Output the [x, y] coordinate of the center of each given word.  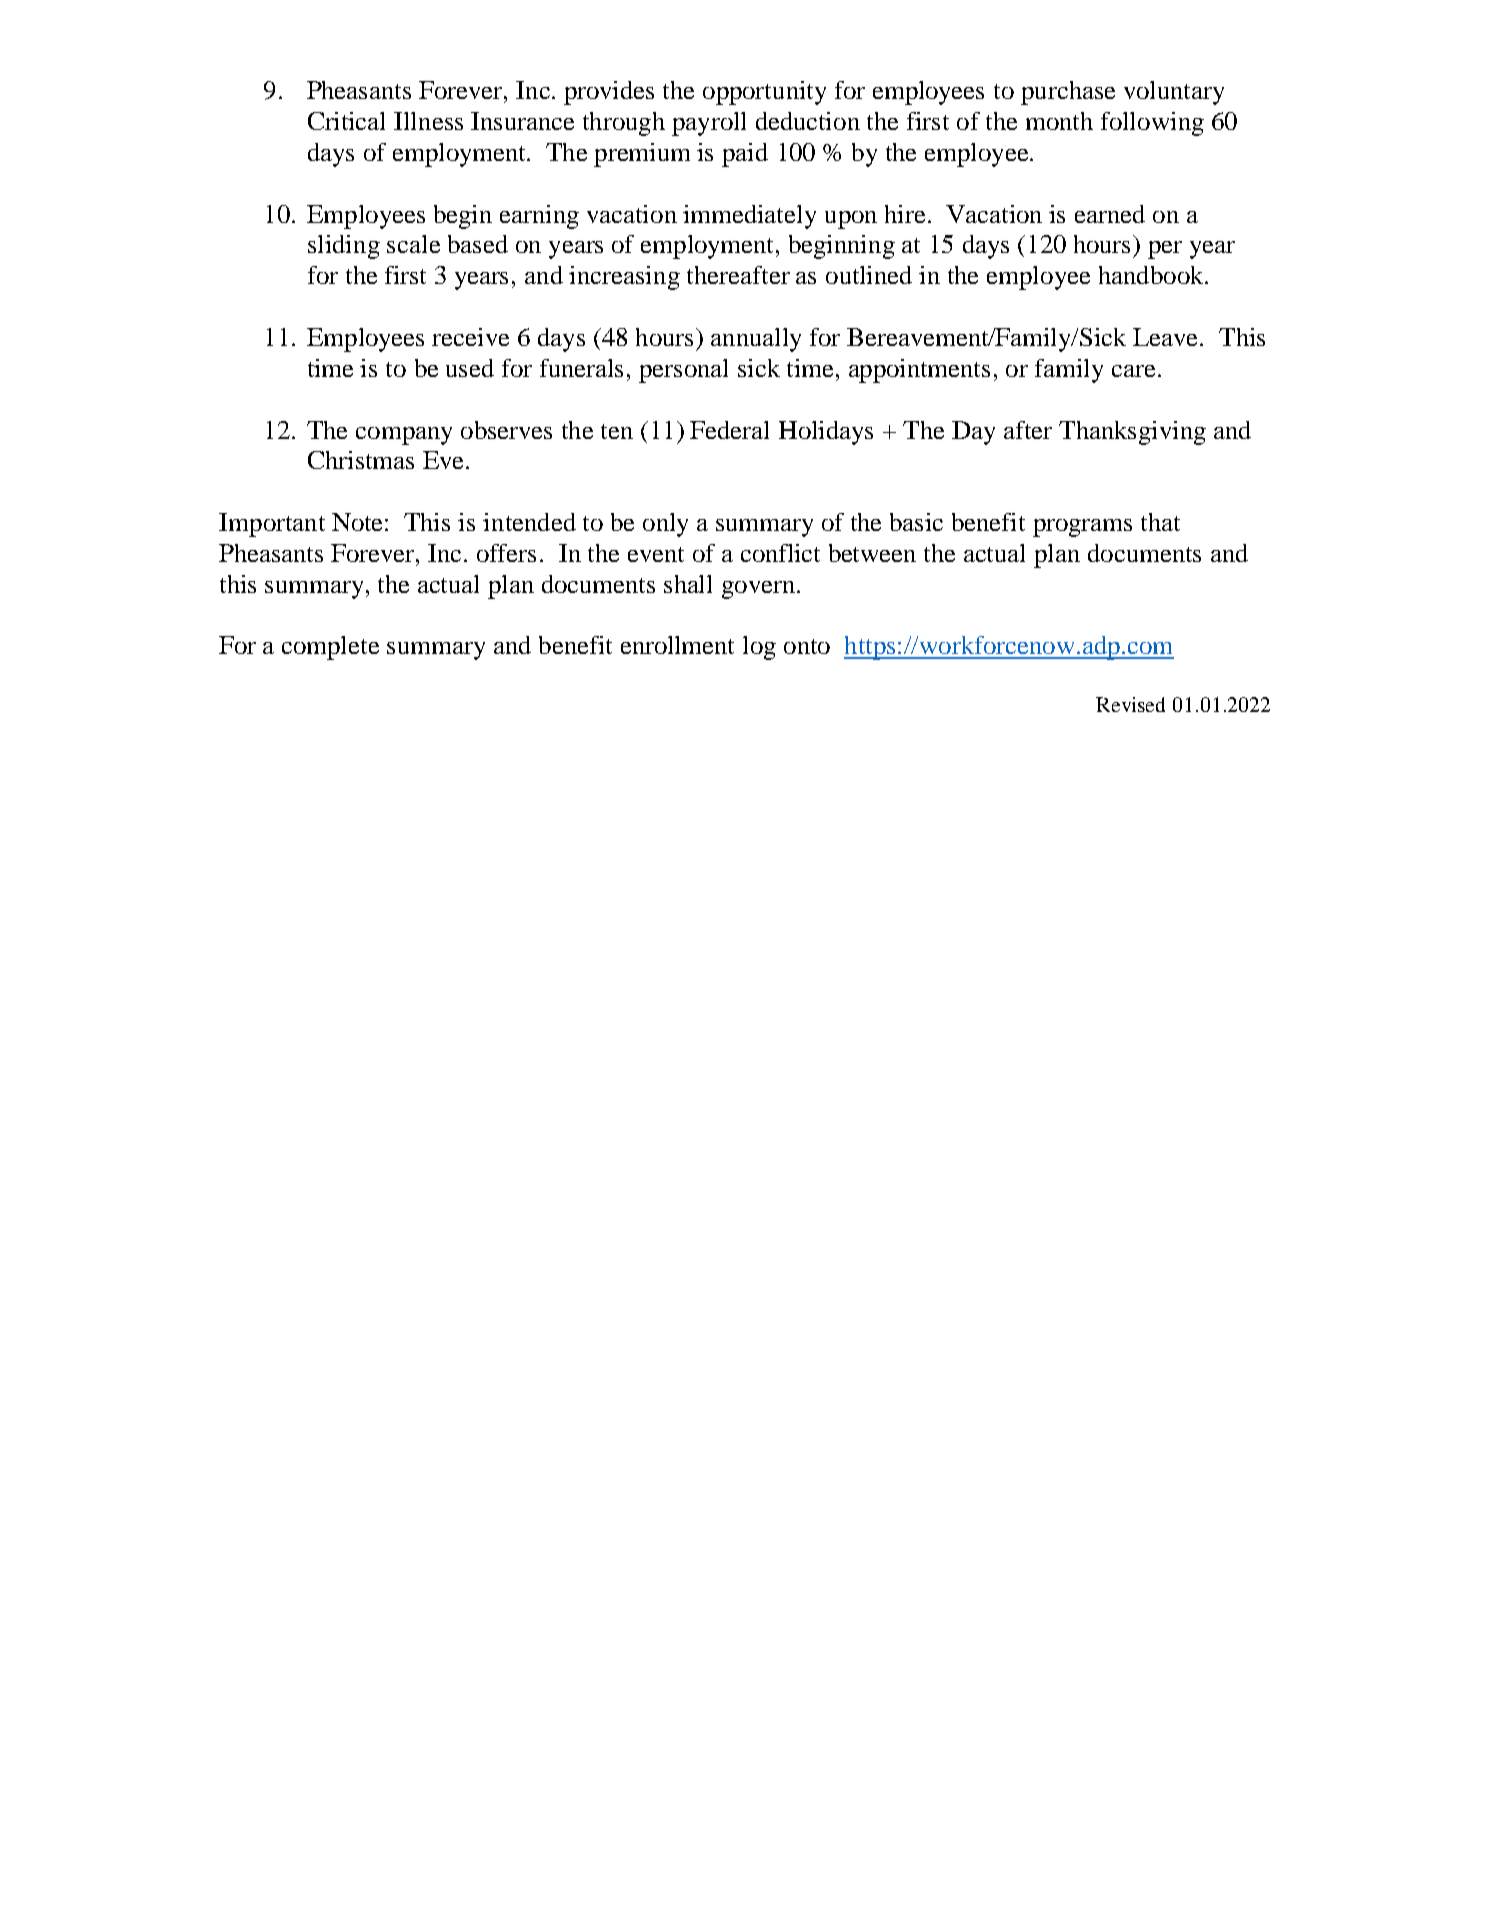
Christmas [361, 460]
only [665, 525]
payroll [709, 124]
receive [470, 337]
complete [330, 648]
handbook [1152, 275]
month [1059, 121]
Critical [346, 121]
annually [756, 340]
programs [1082, 528]
